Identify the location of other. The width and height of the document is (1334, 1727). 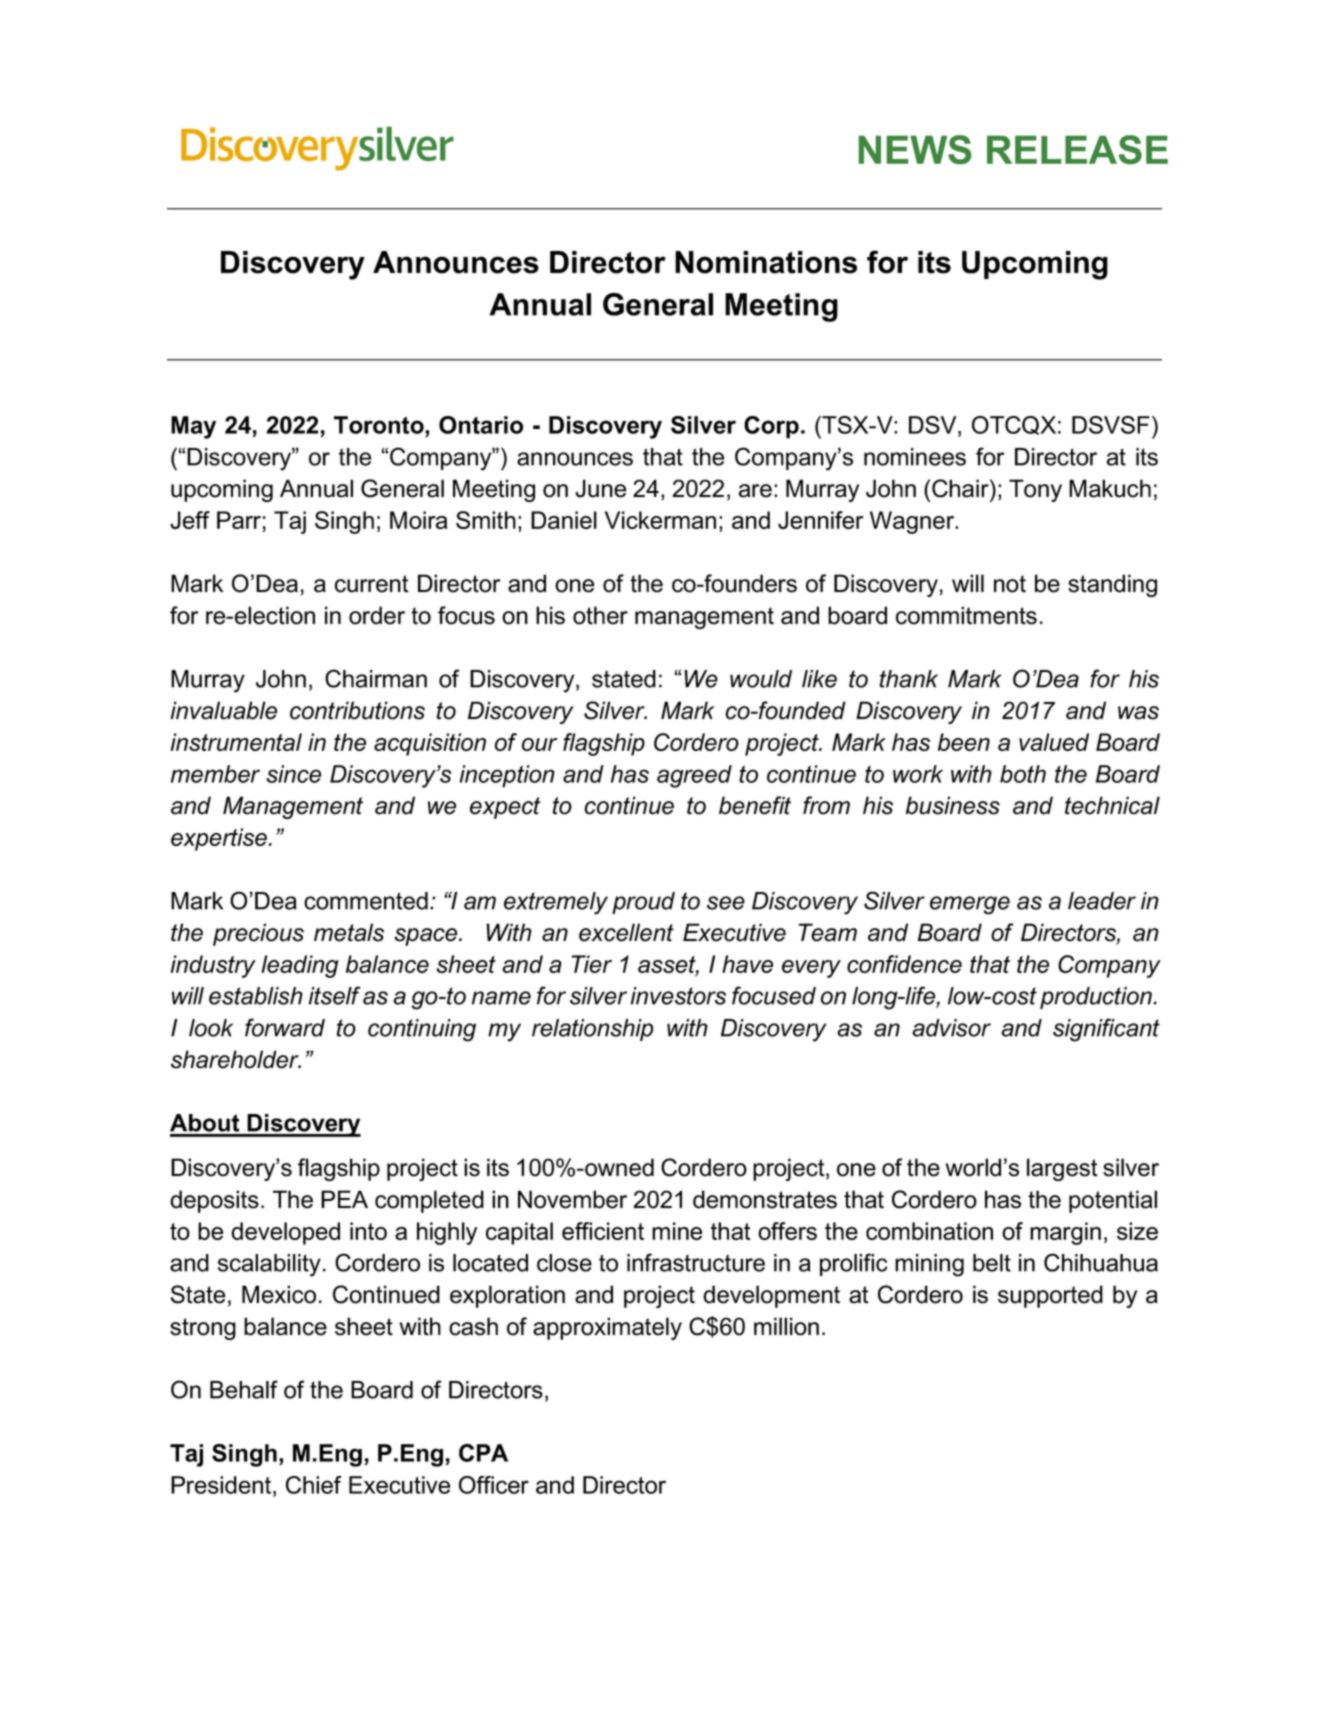
(600, 615).
